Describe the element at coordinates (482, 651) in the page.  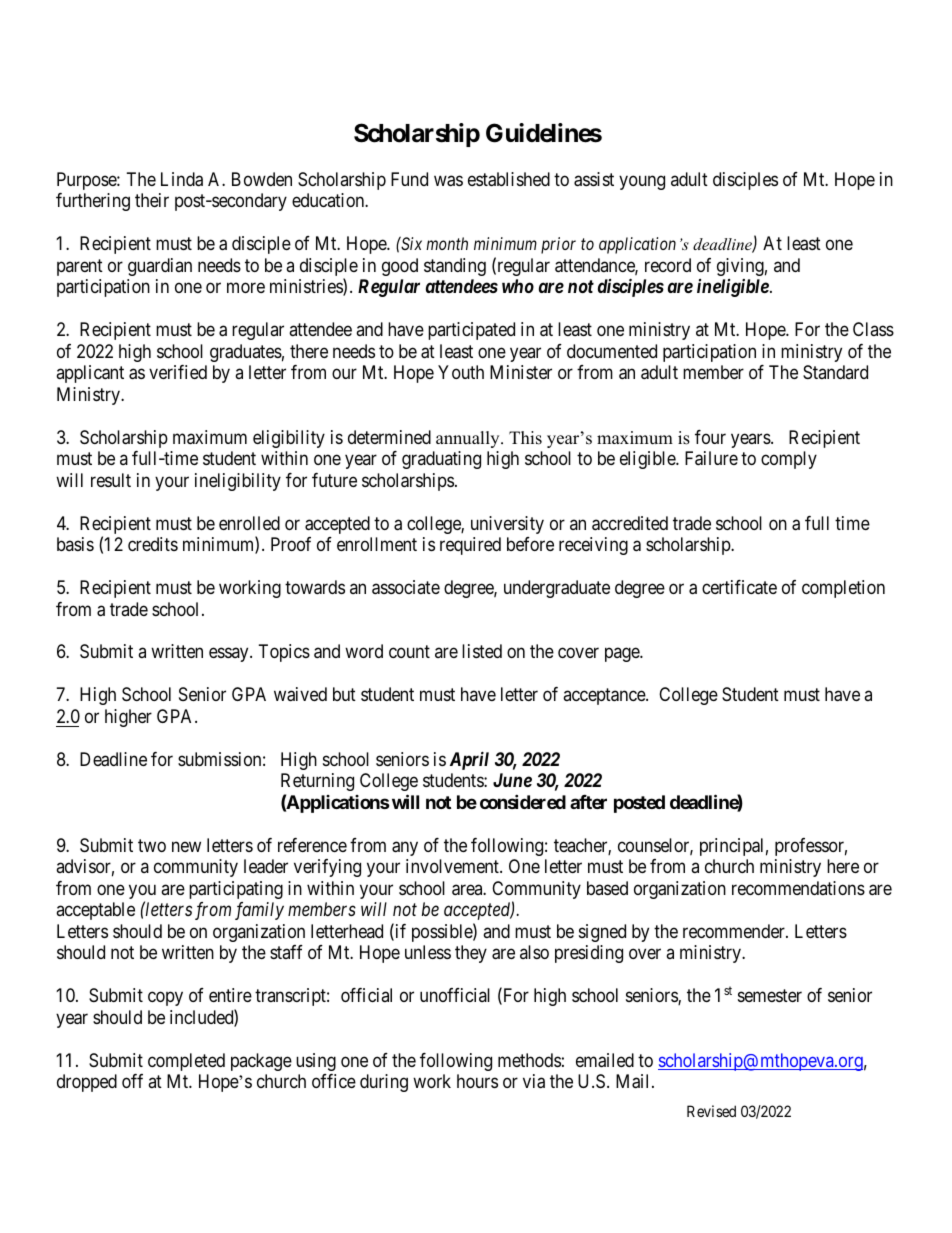
I see `listed` at that location.
